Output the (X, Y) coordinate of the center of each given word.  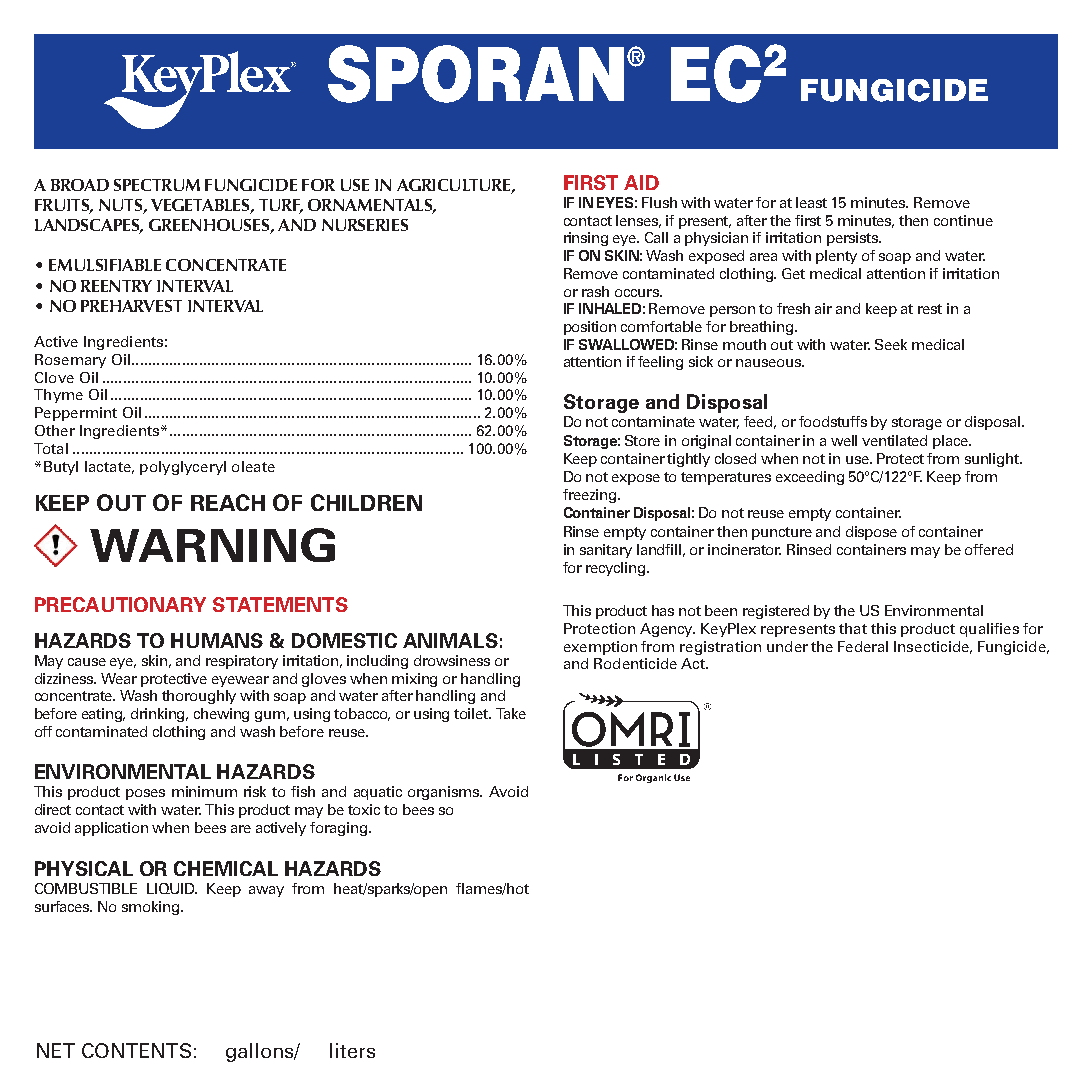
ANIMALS (450, 640)
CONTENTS (136, 1050)
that (853, 628)
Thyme (58, 396)
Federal (863, 646)
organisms (445, 793)
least (811, 202)
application (111, 829)
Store (642, 440)
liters (352, 1050)
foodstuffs (833, 421)
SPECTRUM (157, 185)
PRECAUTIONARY (120, 604)
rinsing (586, 239)
